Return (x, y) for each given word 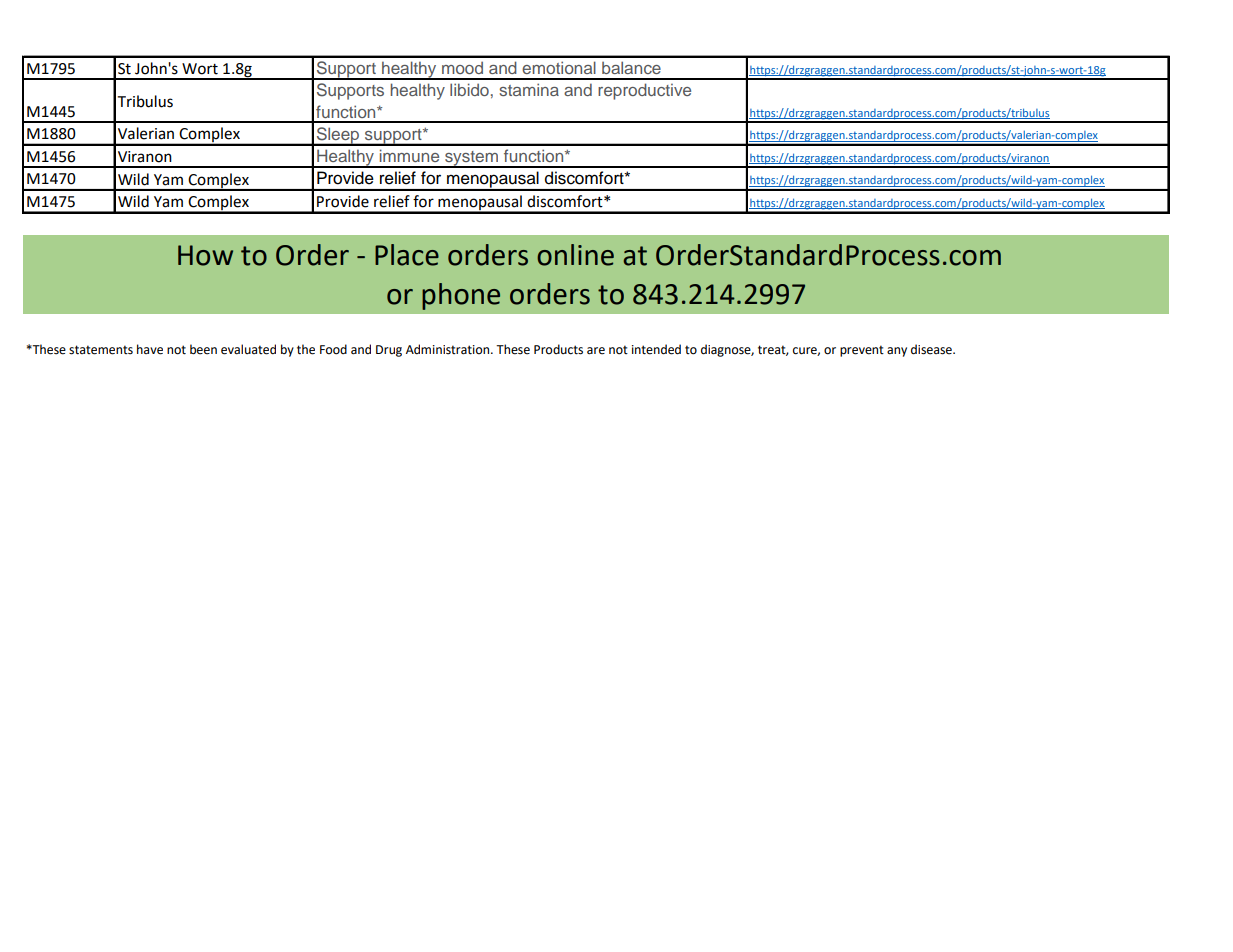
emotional (559, 67)
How (205, 255)
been (203, 349)
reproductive (644, 91)
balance (631, 67)
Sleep (338, 136)
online (575, 255)
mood (462, 67)
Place (407, 255)
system (471, 159)
